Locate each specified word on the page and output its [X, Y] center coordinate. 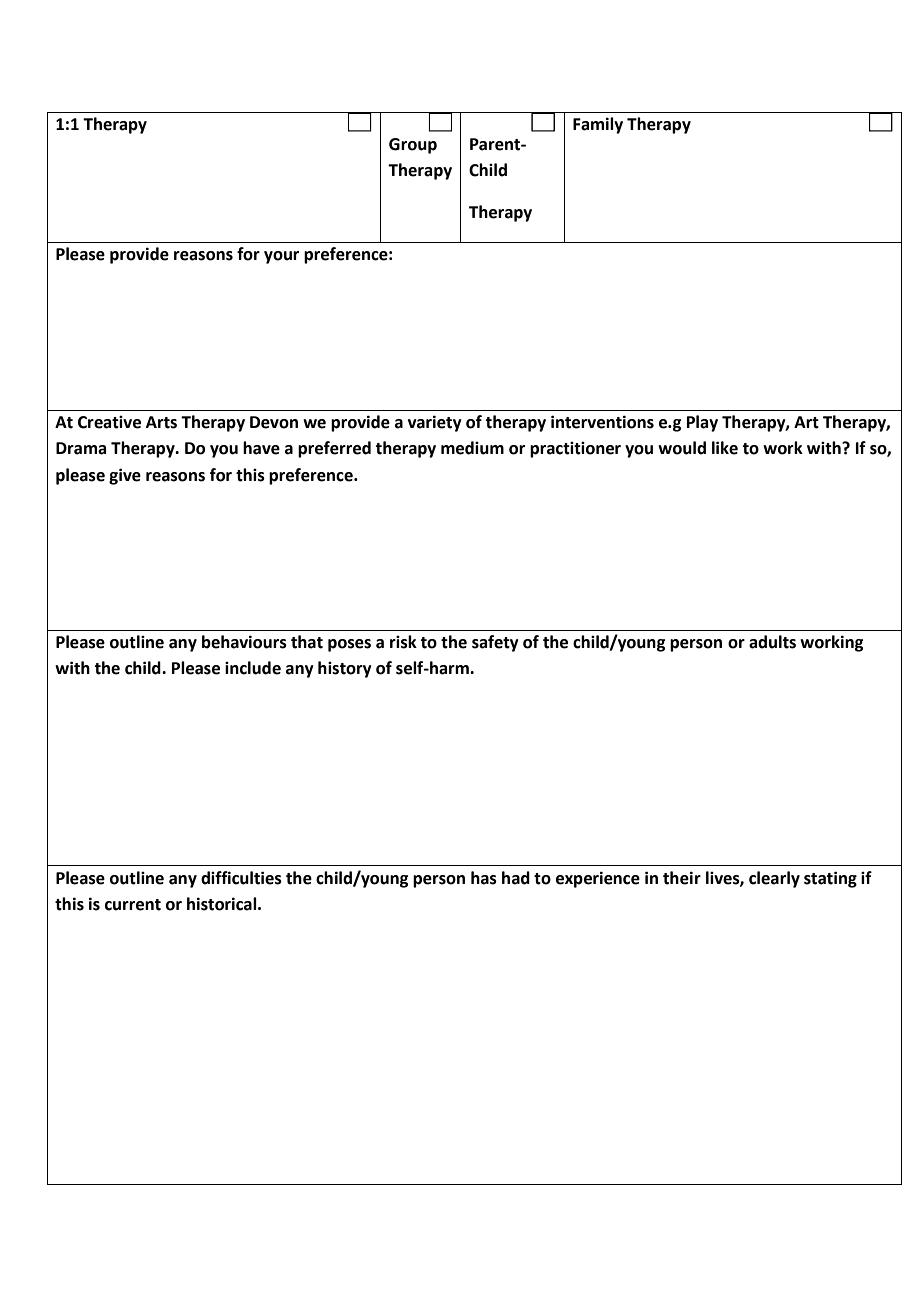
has [484, 878]
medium [472, 448]
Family [598, 125]
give [125, 476]
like [725, 448]
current [133, 905]
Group [413, 146]
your [281, 257]
